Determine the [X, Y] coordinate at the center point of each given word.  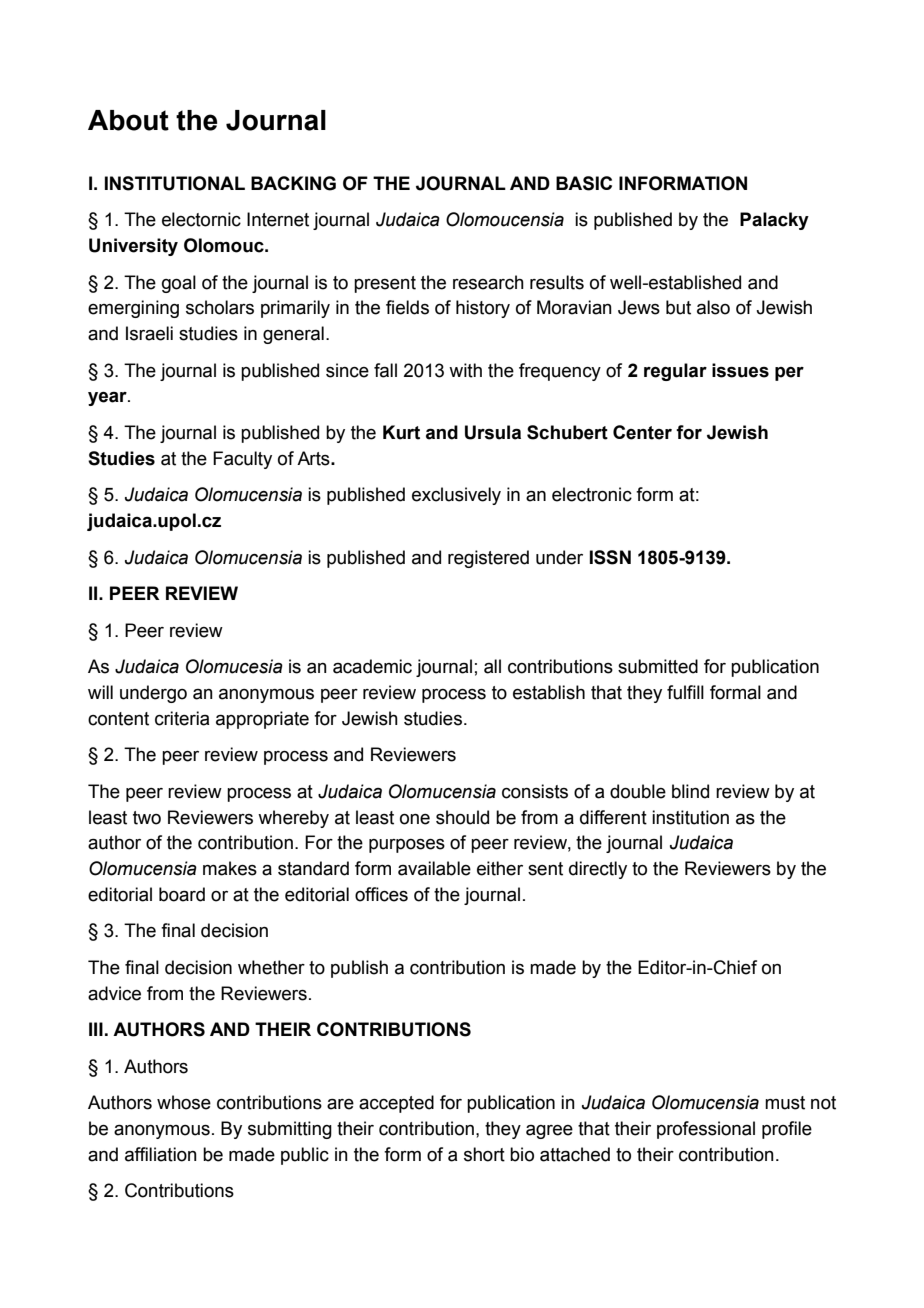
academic [372, 666]
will [100, 692]
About [128, 120]
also [713, 307]
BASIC [584, 183]
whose [184, 1102]
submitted [658, 666]
